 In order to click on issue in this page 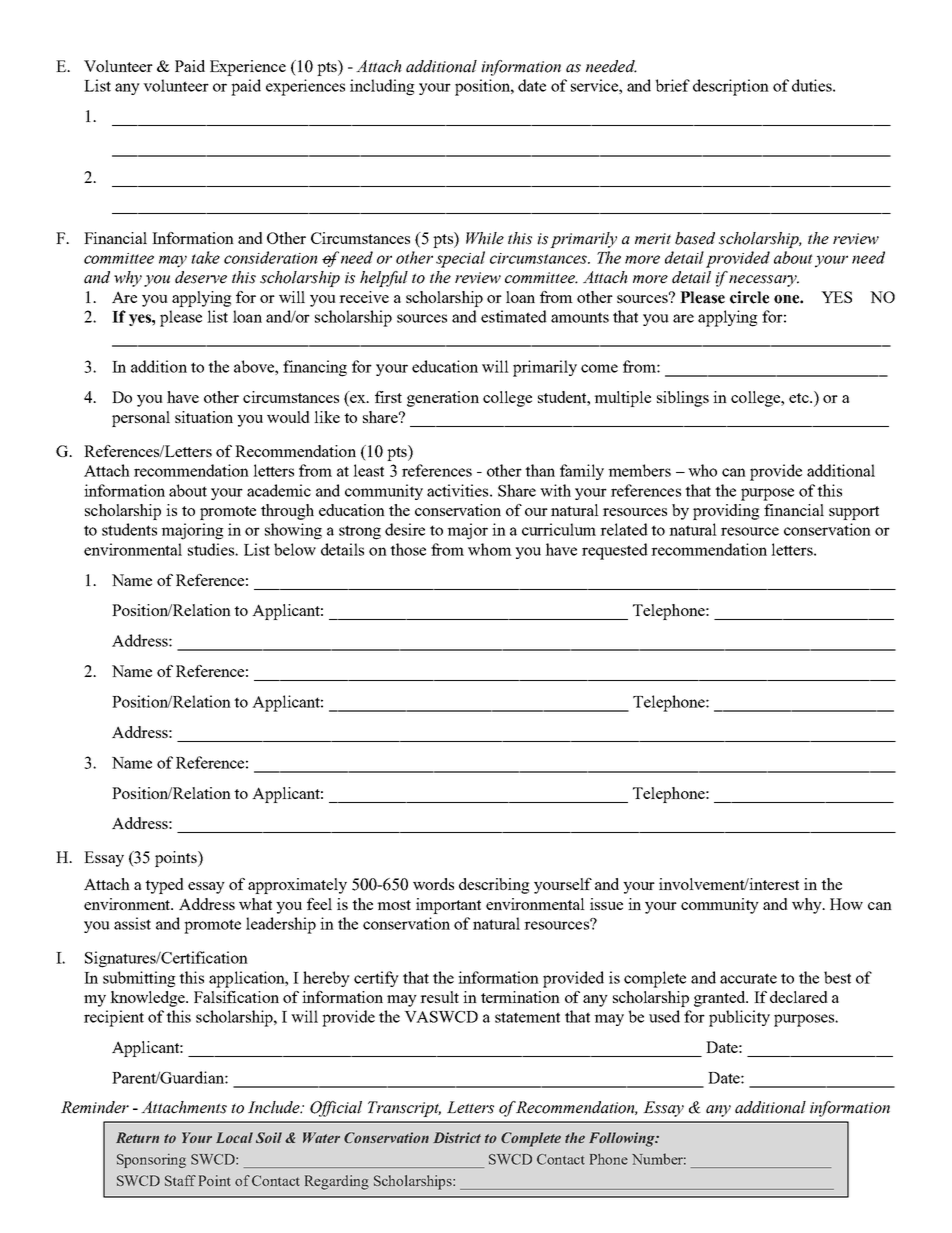, I will do `click(606, 904)`.
